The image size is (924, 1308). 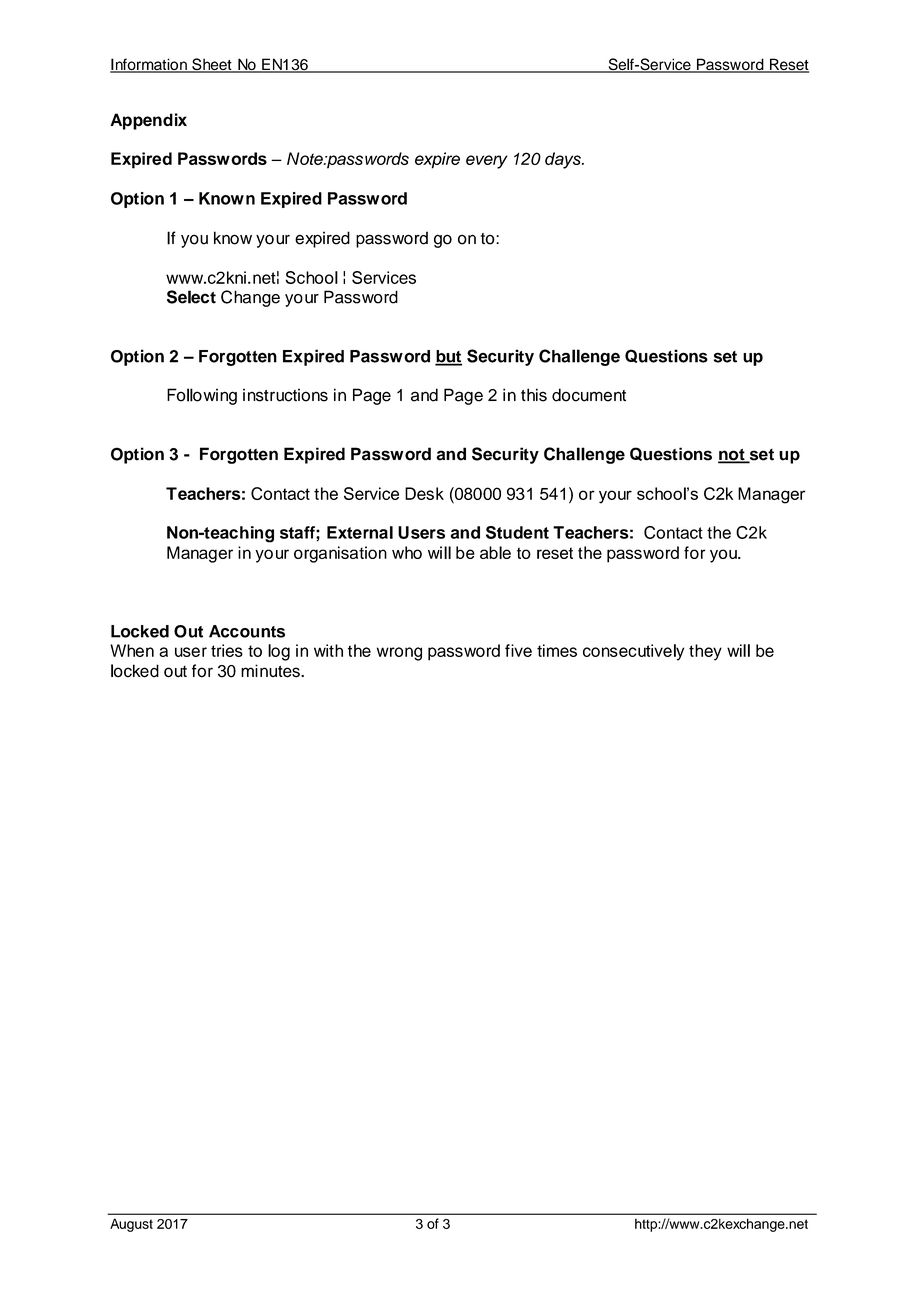 What do you see at coordinates (399, 654) in the image?
I see `wrong` at bounding box center [399, 654].
